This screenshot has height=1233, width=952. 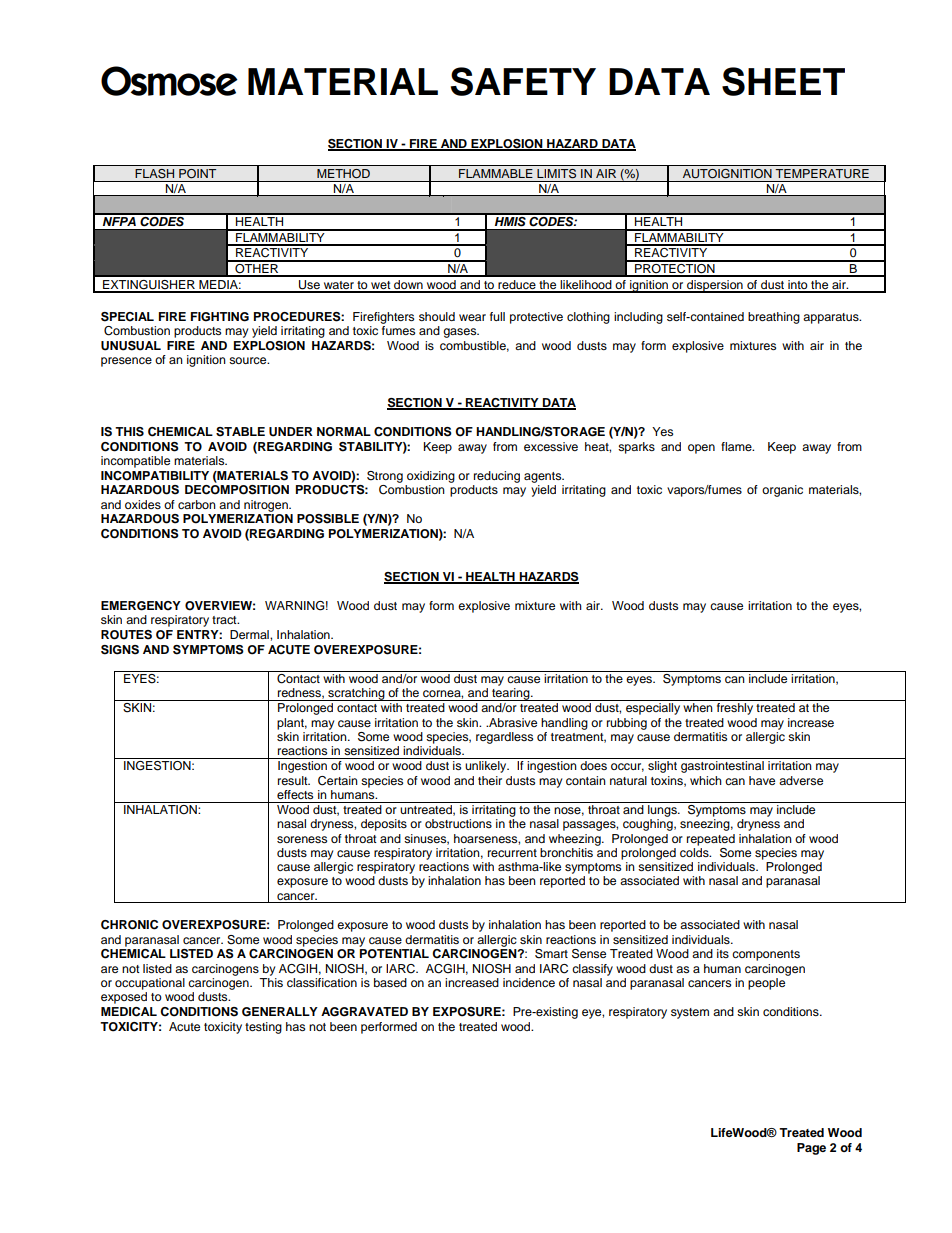 What do you see at coordinates (263, 1028) in the screenshot?
I see `testing` at bounding box center [263, 1028].
